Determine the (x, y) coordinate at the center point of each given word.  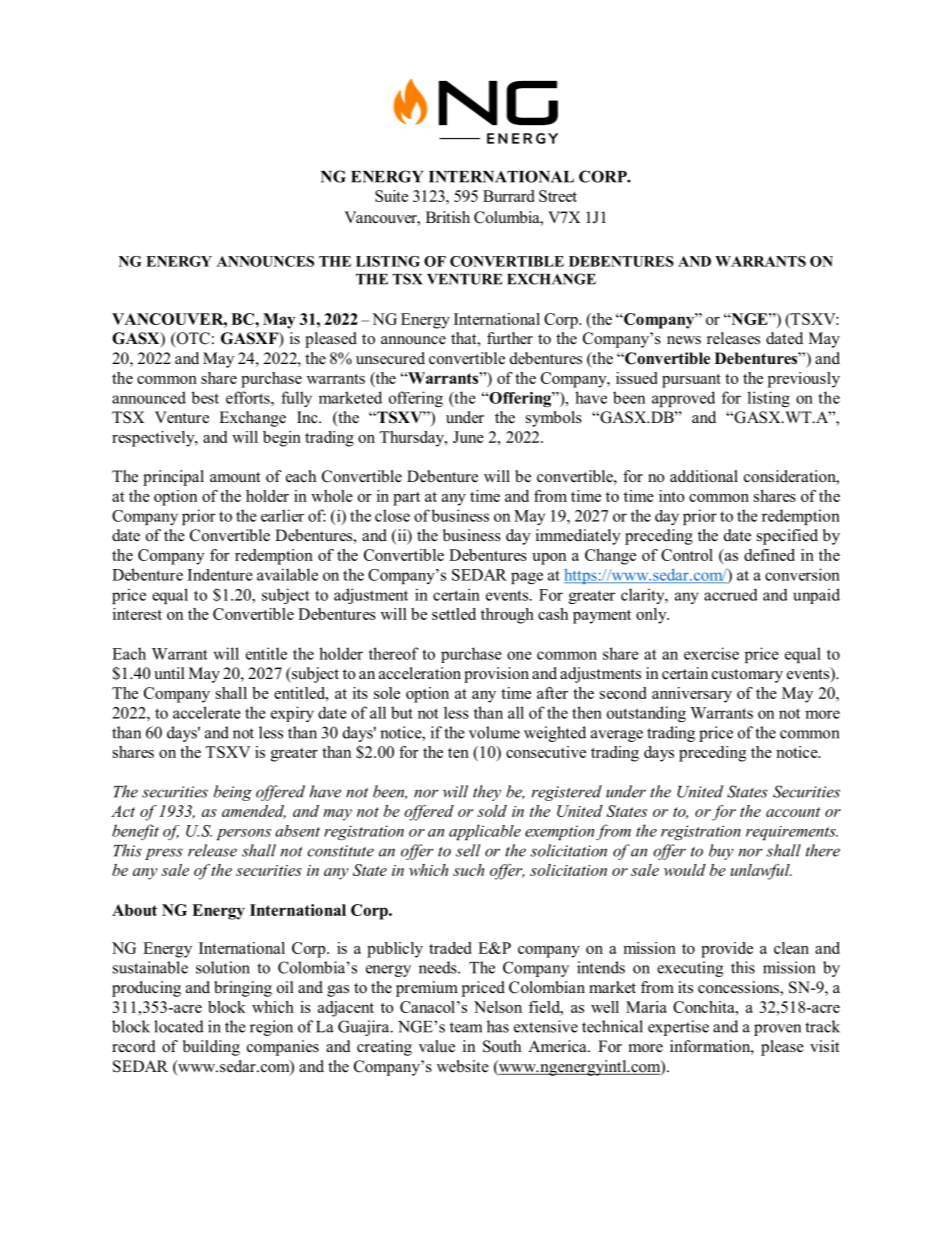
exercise (711, 653)
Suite (391, 196)
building (211, 1048)
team (466, 1027)
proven (777, 1030)
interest (137, 614)
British (448, 217)
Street (558, 196)
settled (454, 614)
